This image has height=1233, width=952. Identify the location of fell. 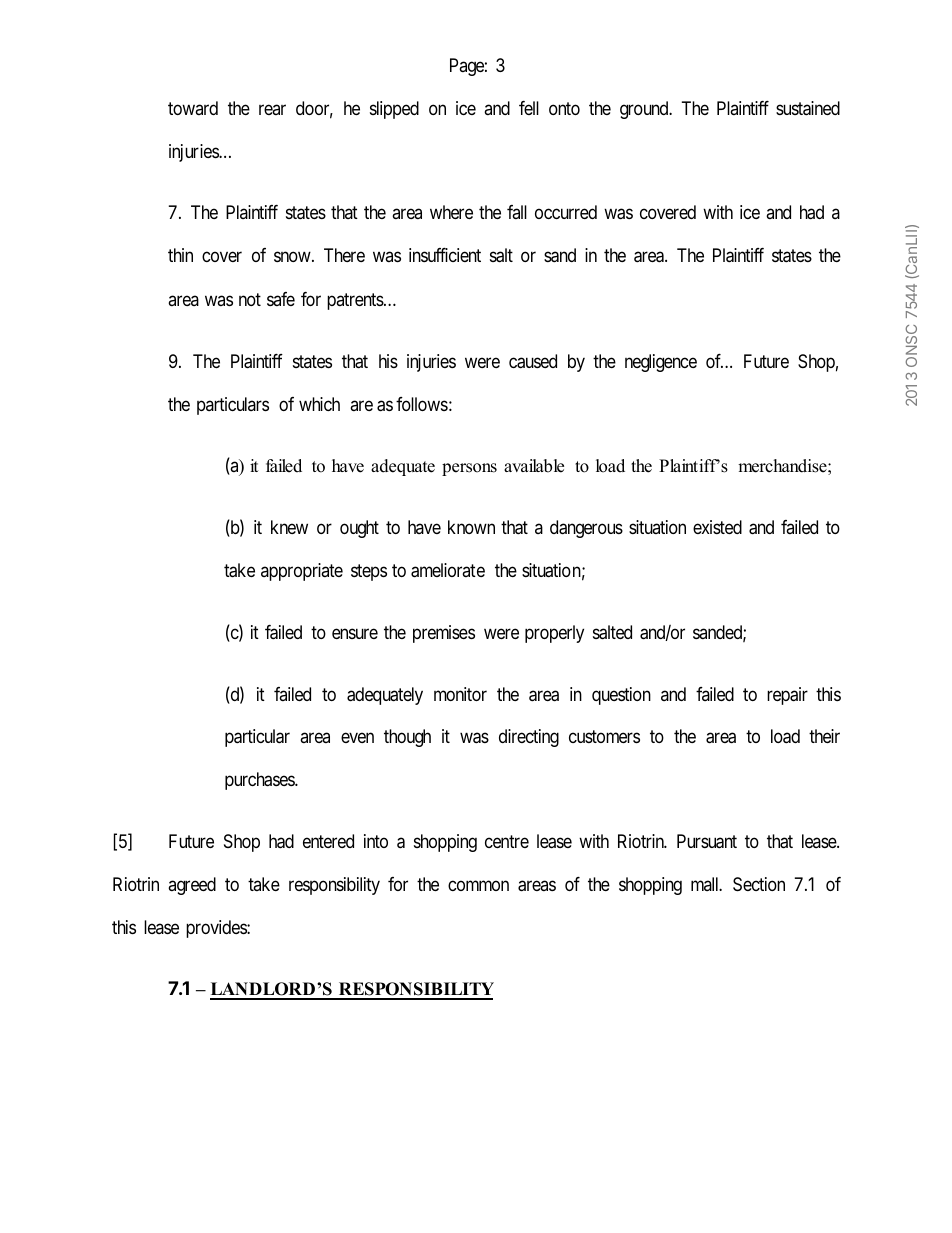
(529, 108).
